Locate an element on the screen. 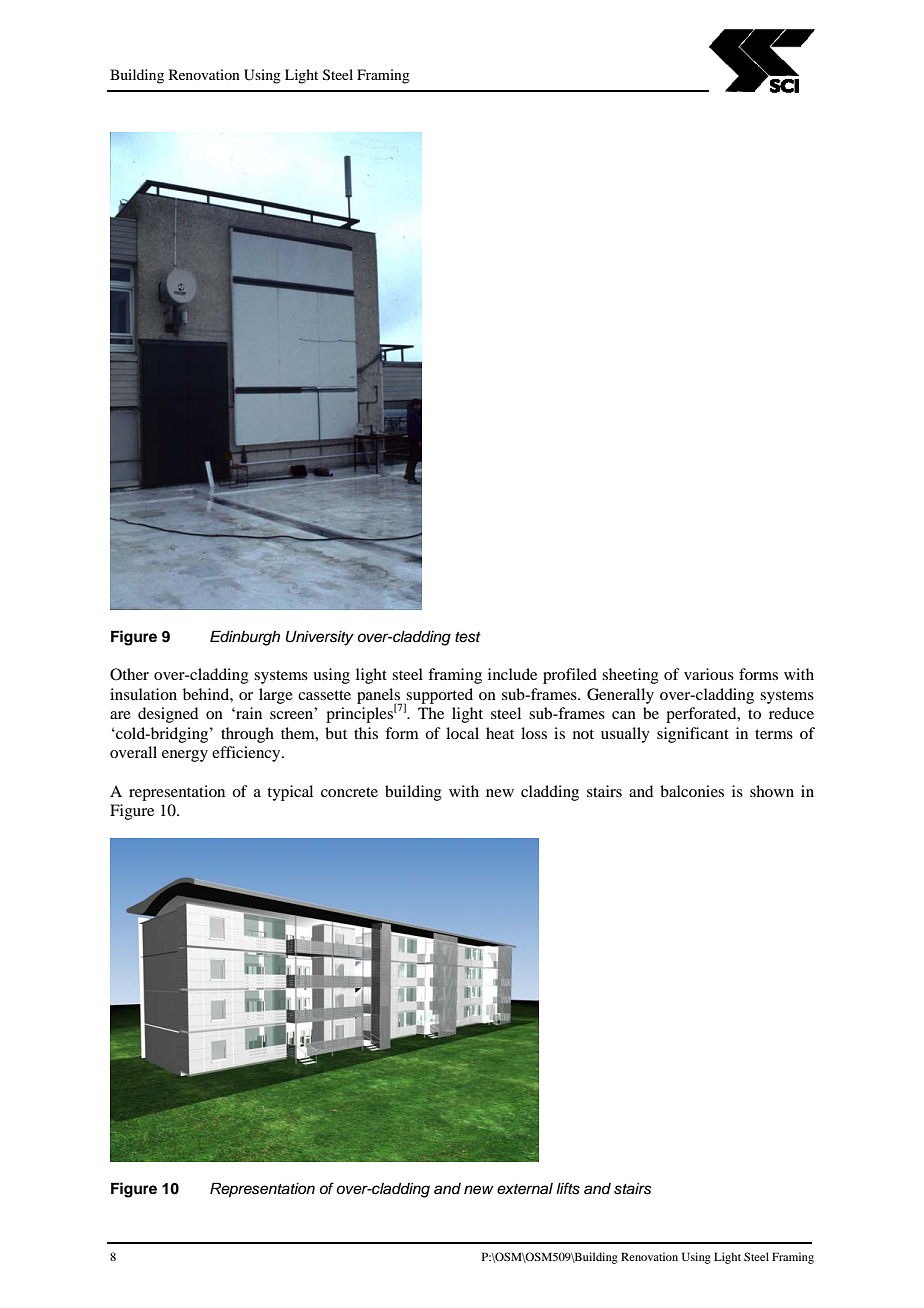 The image size is (924, 1308). Edinburgh is located at coordinates (245, 638).
